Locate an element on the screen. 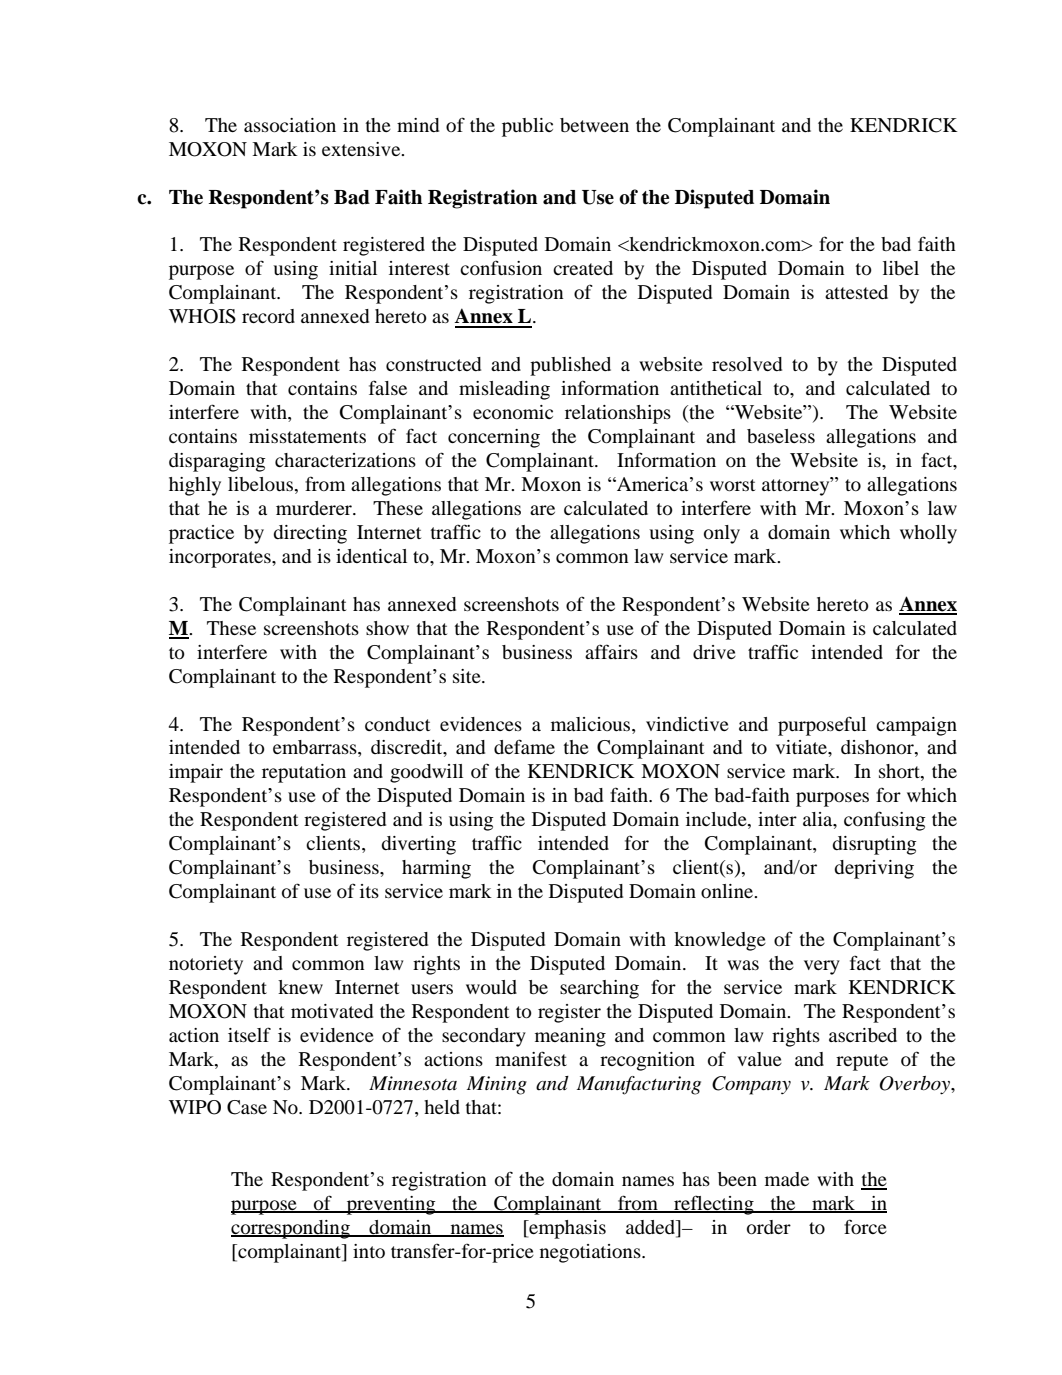 The image size is (1062, 1375). association is located at coordinates (290, 125).
